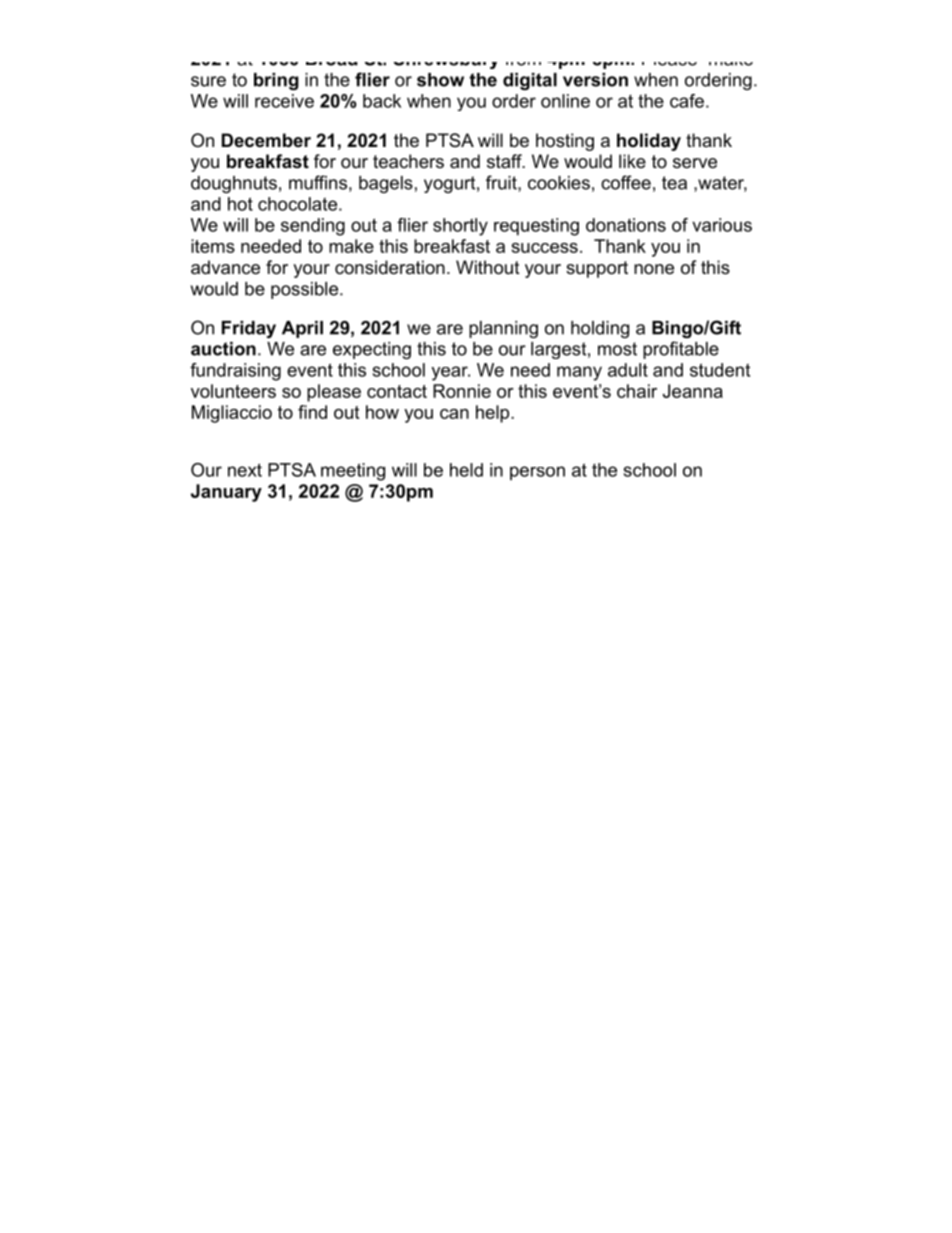  I want to click on chair, so click(637, 391).
